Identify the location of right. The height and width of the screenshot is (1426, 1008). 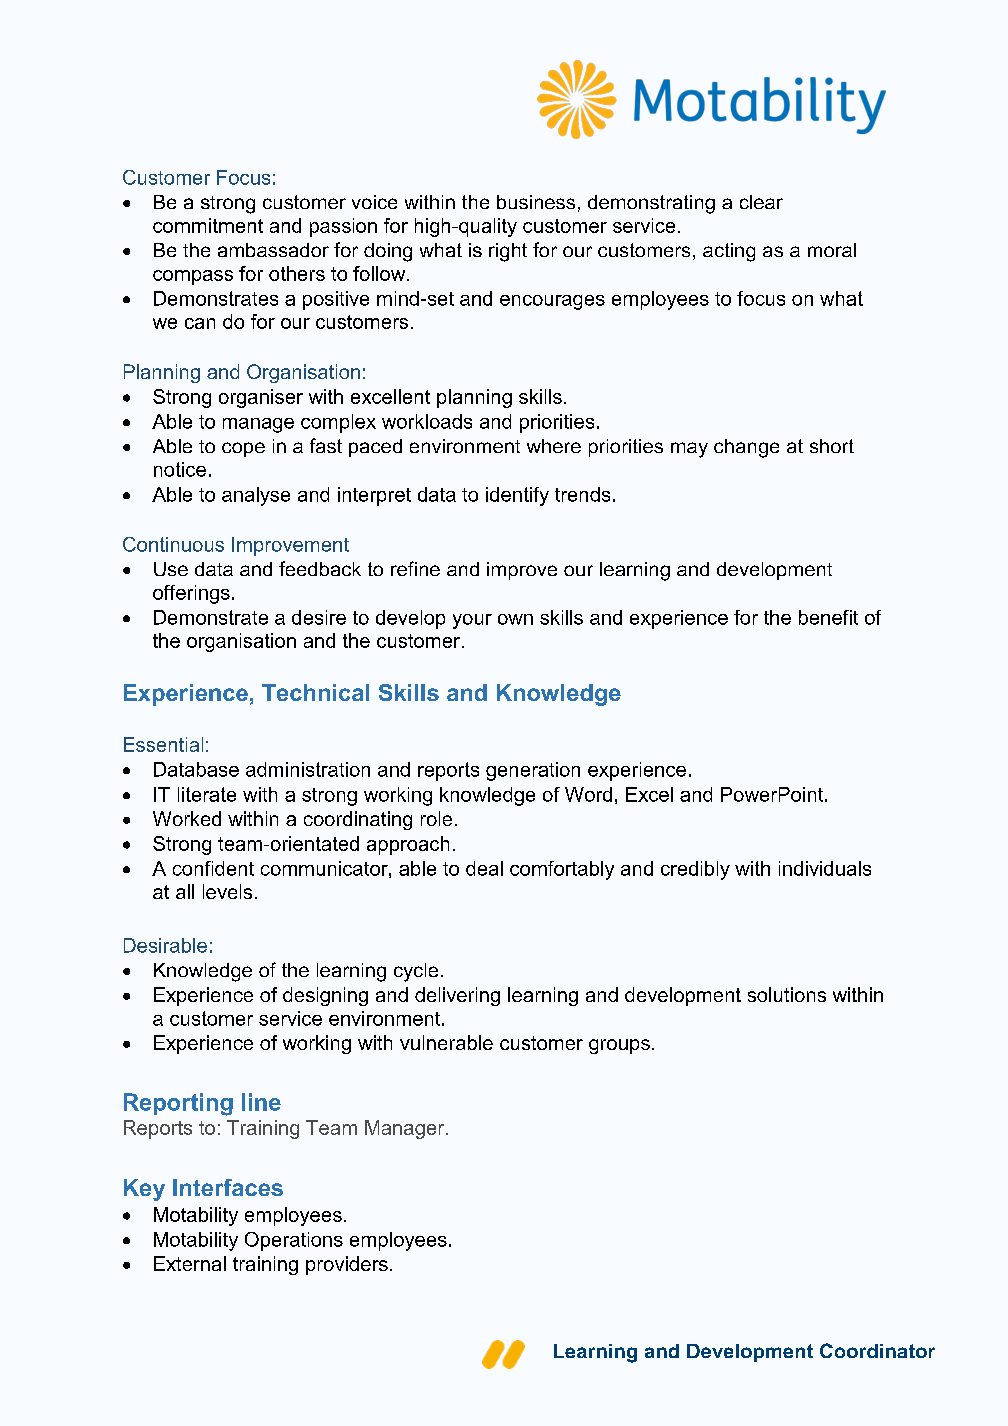
(508, 252).
